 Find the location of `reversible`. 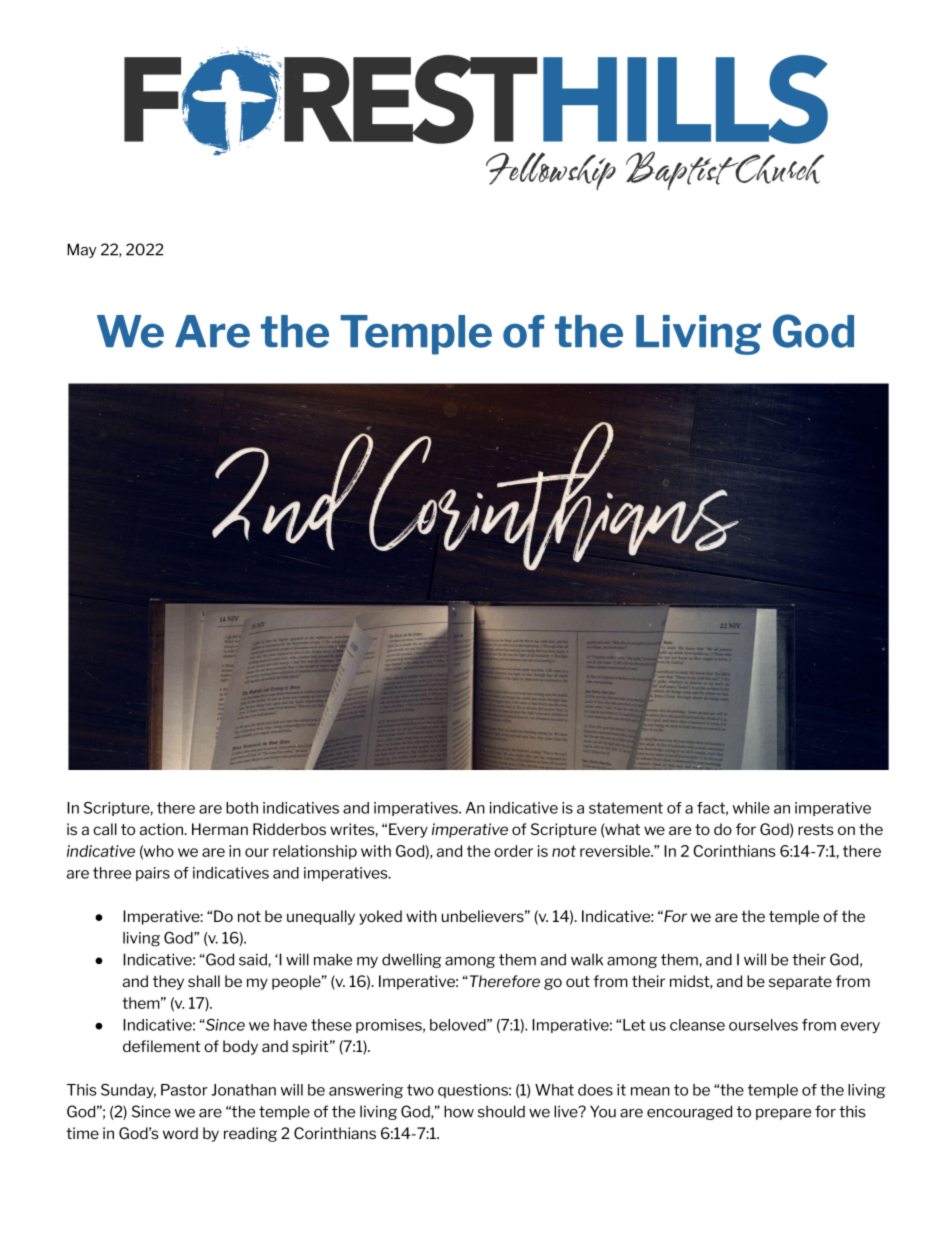

reversible is located at coordinates (616, 851).
